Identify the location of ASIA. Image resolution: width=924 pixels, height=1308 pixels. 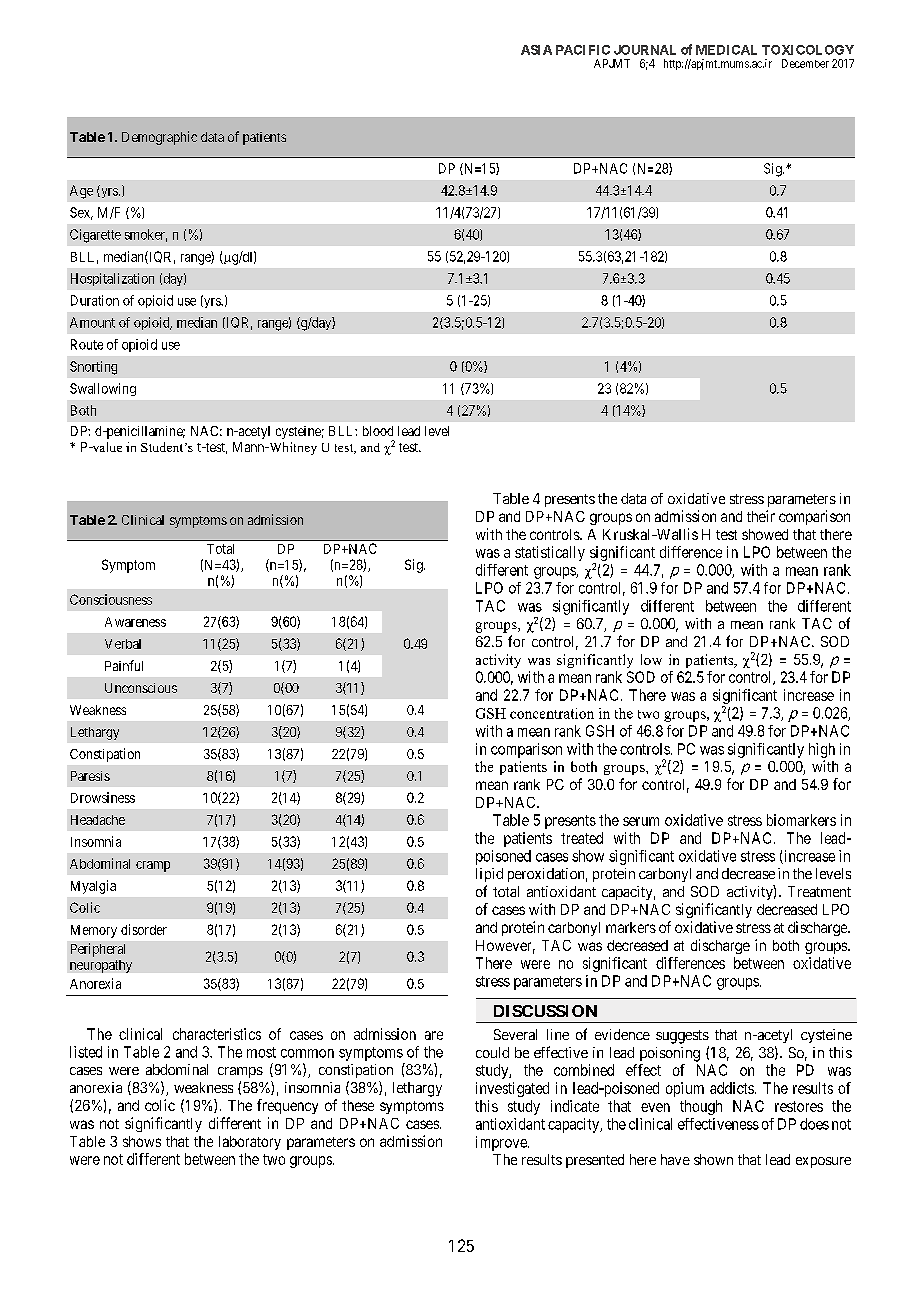
(536, 50).
